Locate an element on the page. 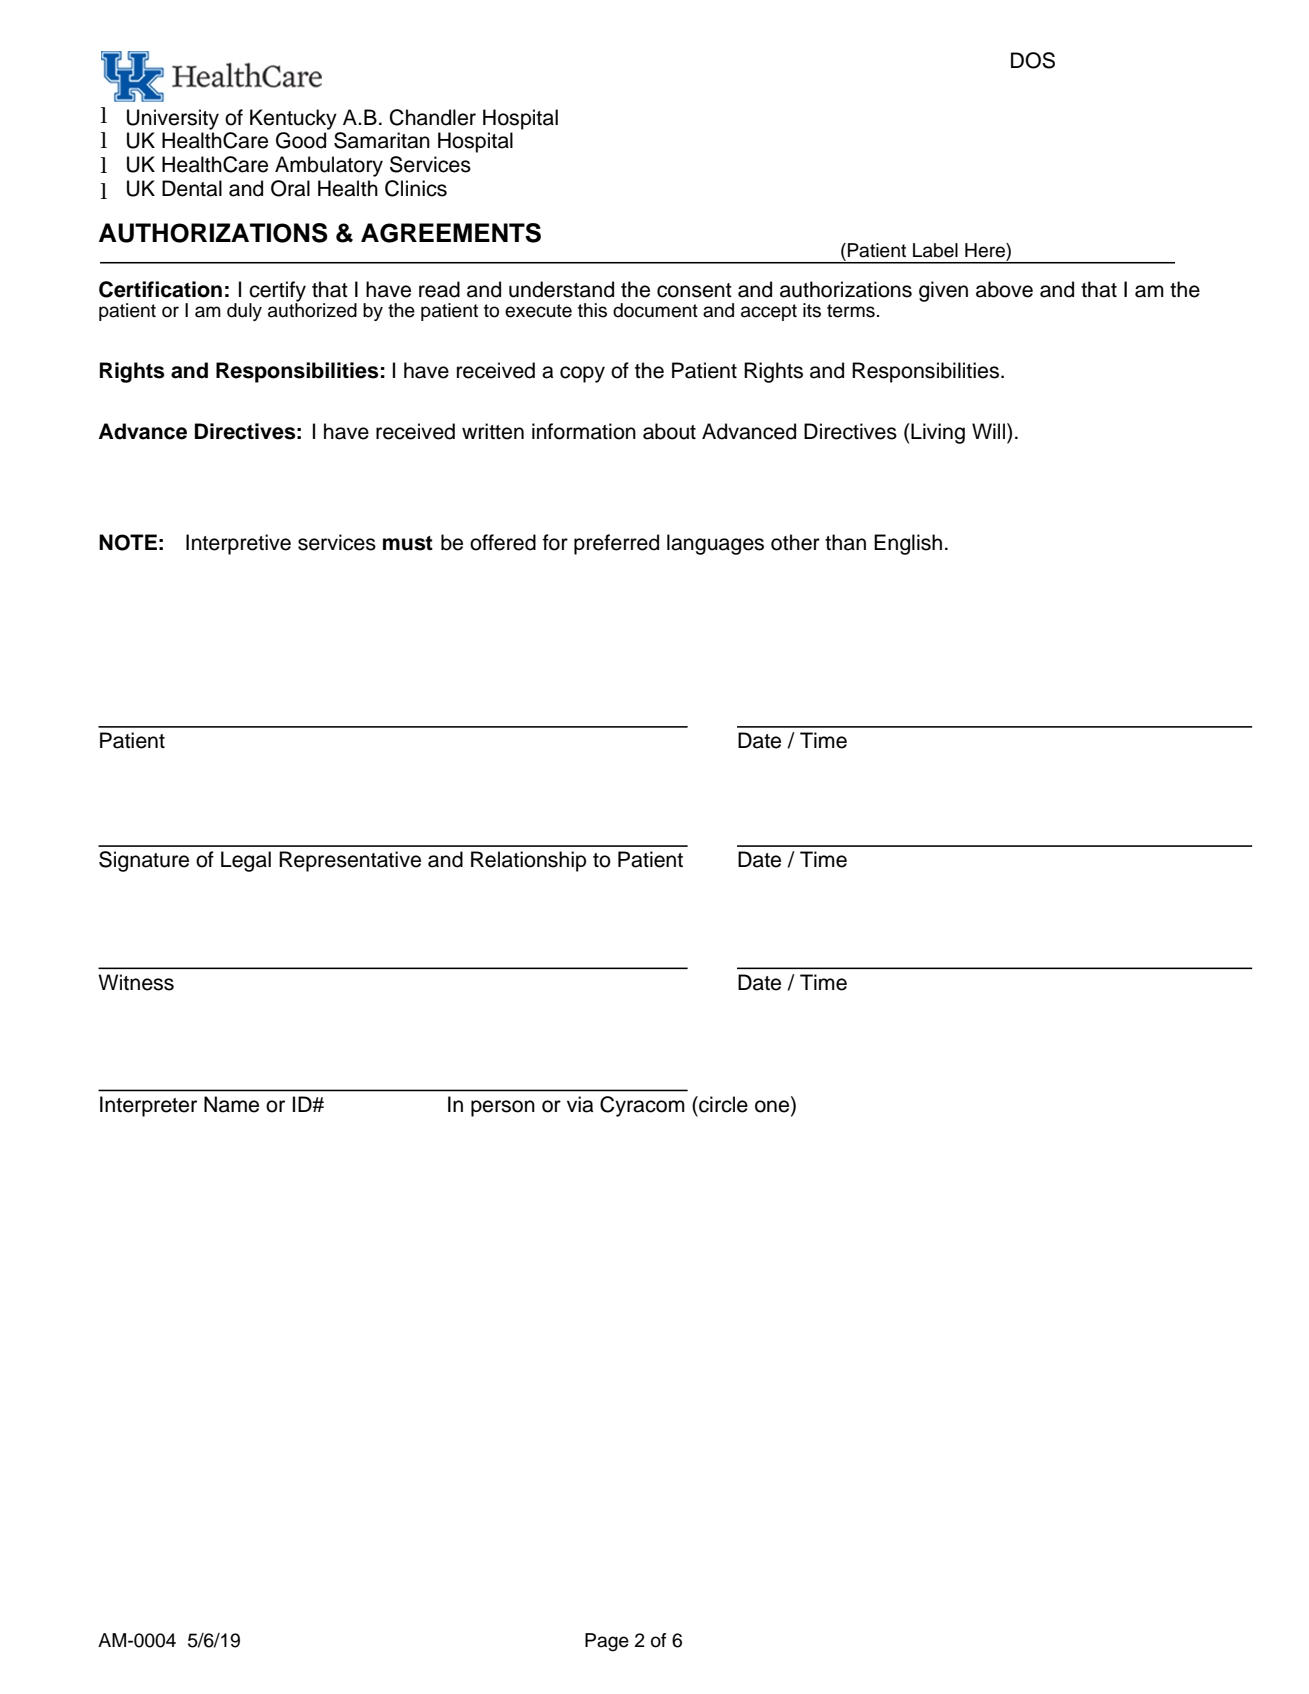  Chandler is located at coordinates (433, 117).
